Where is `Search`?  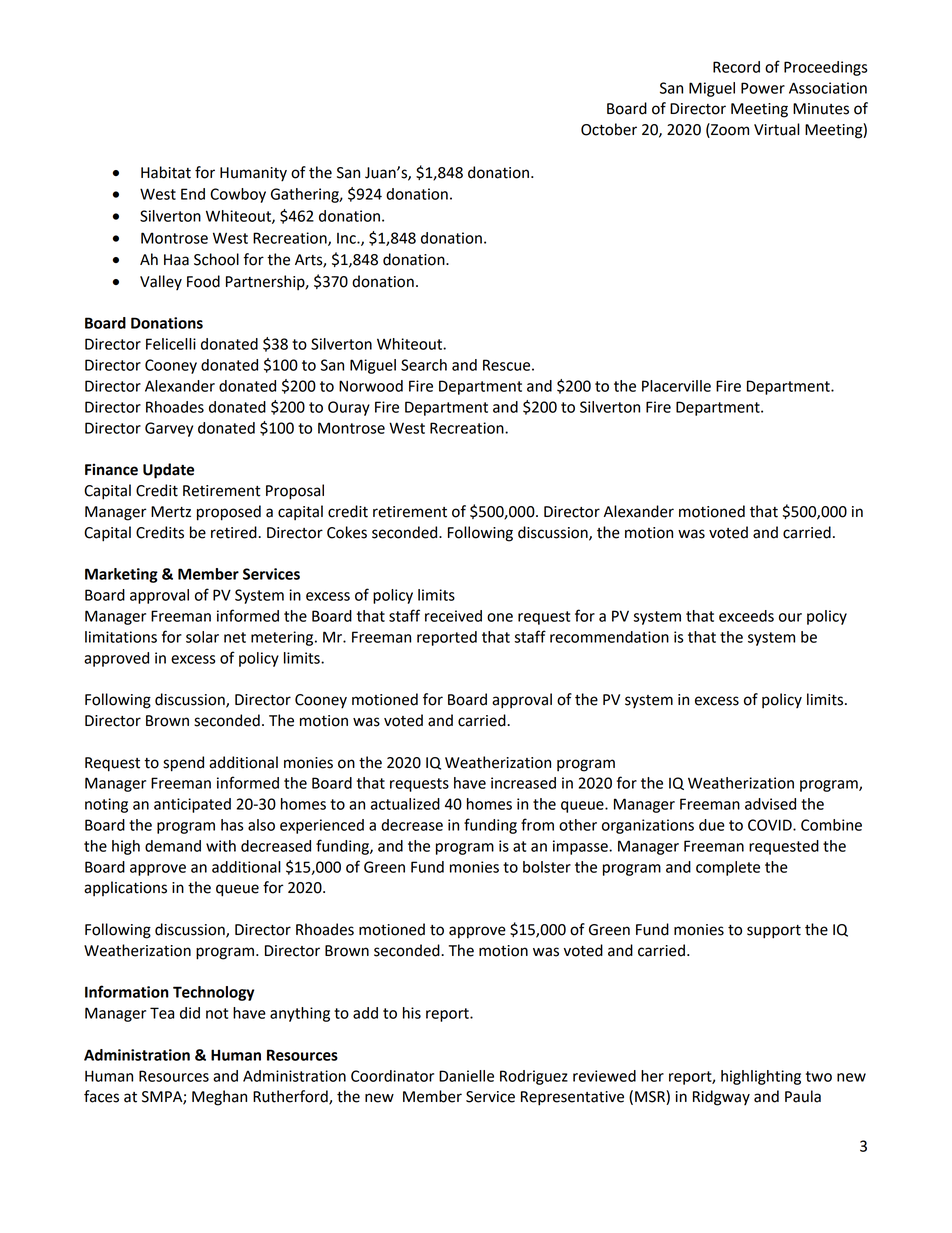
Search is located at coordinates (424, 365).
